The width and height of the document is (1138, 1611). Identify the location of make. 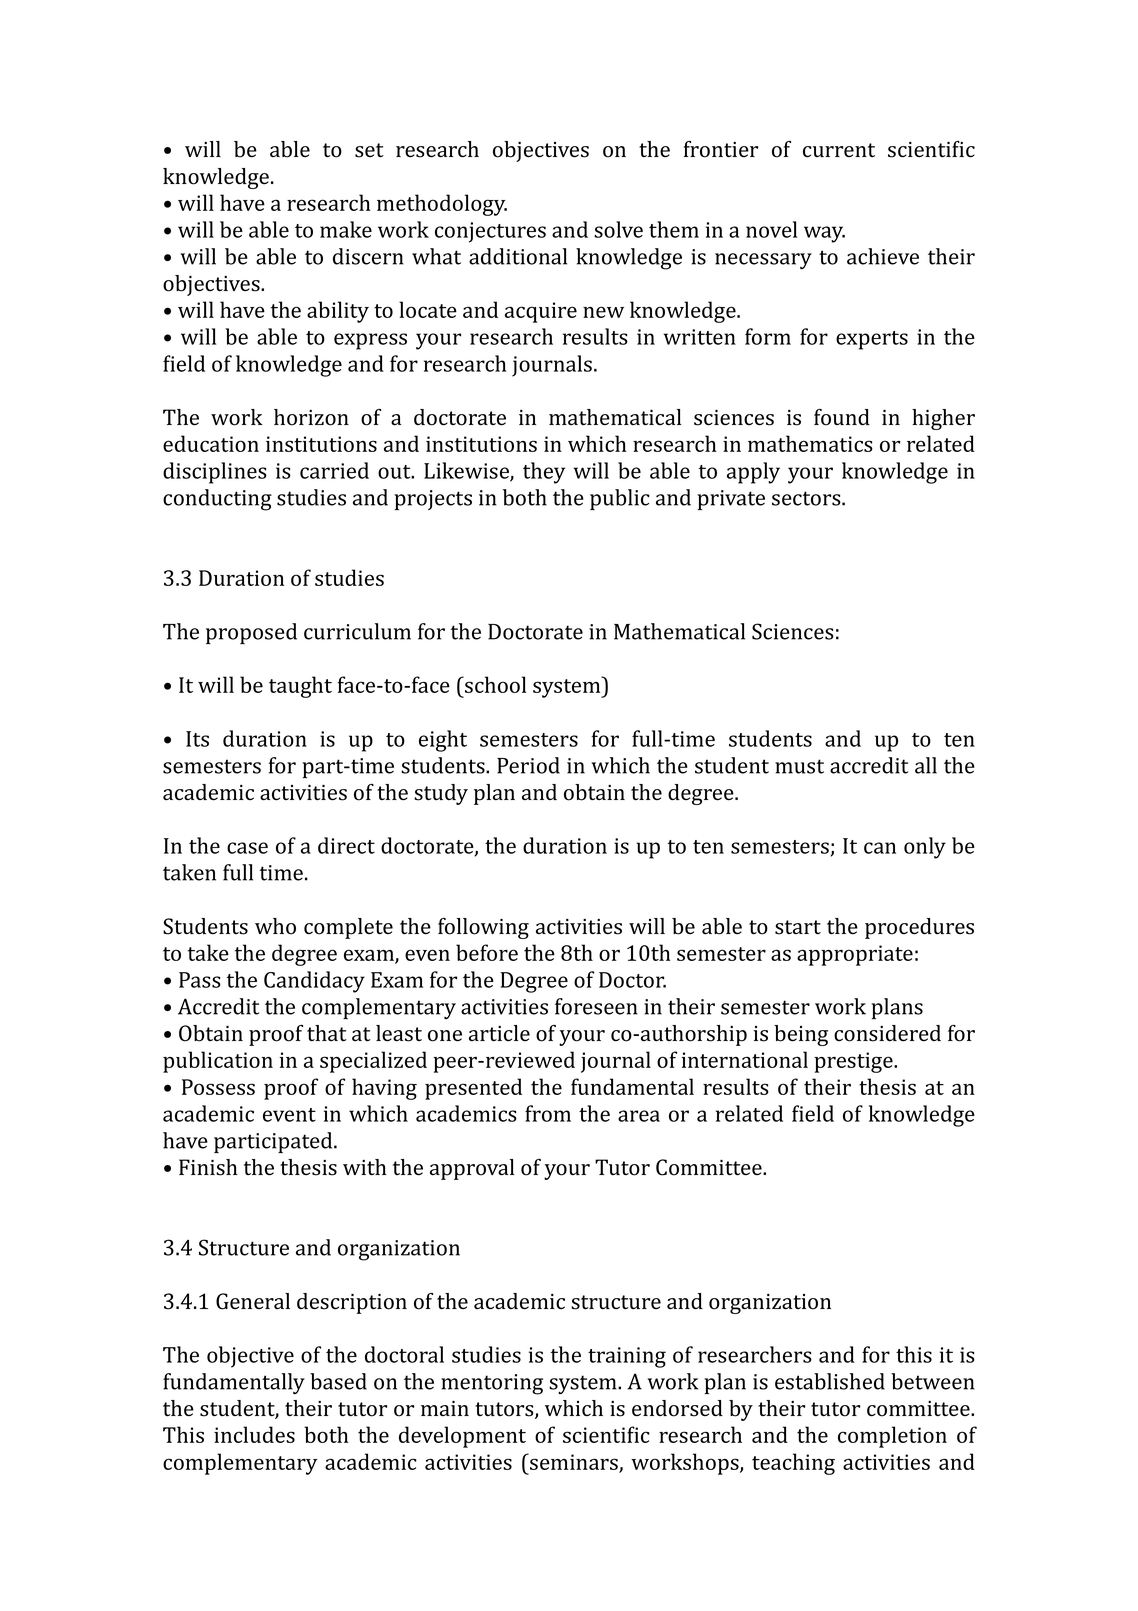
(346, 229).
